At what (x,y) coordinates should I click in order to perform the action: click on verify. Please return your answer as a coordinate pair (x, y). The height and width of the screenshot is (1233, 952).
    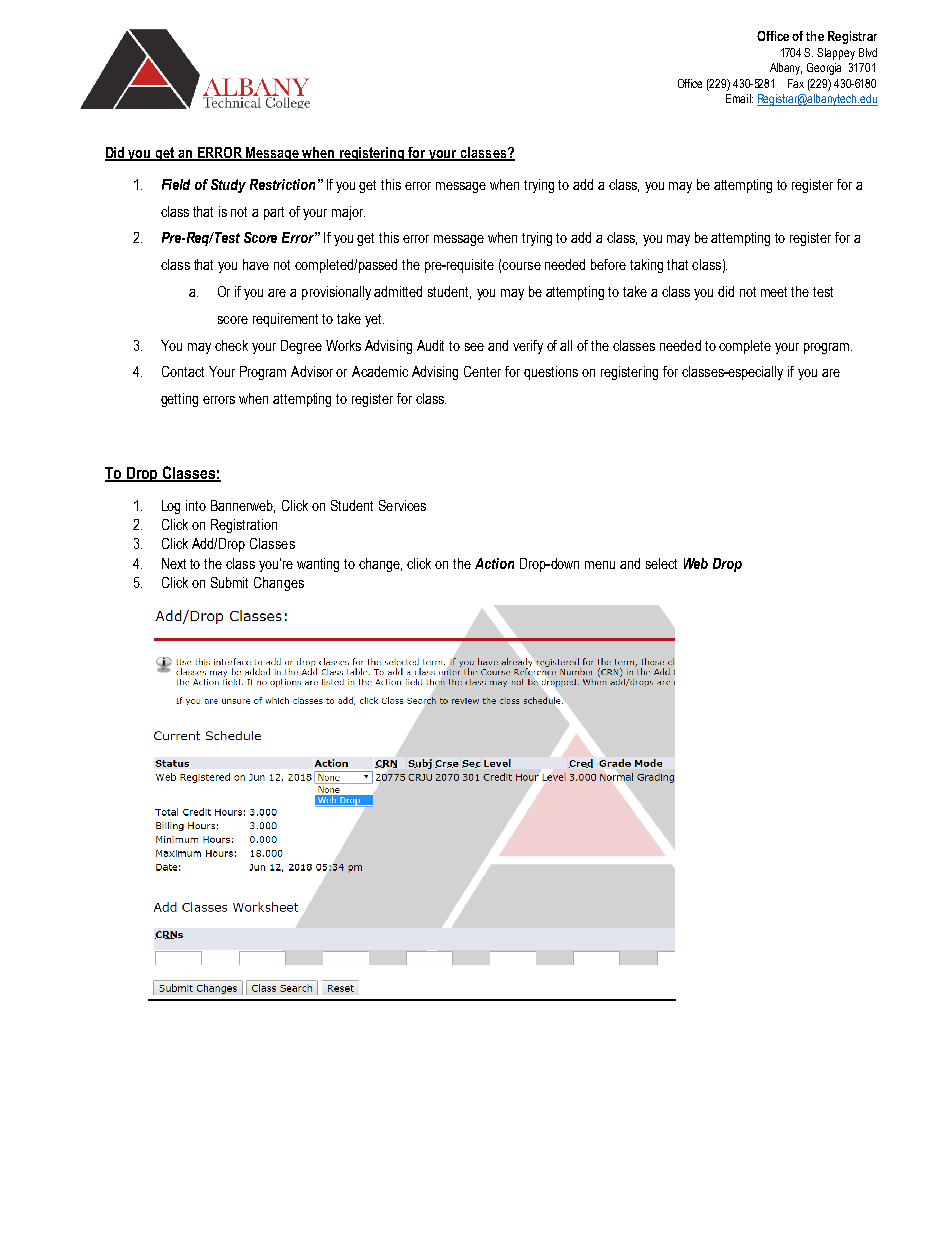
    Looking at the image, I should click on (528, 347).
